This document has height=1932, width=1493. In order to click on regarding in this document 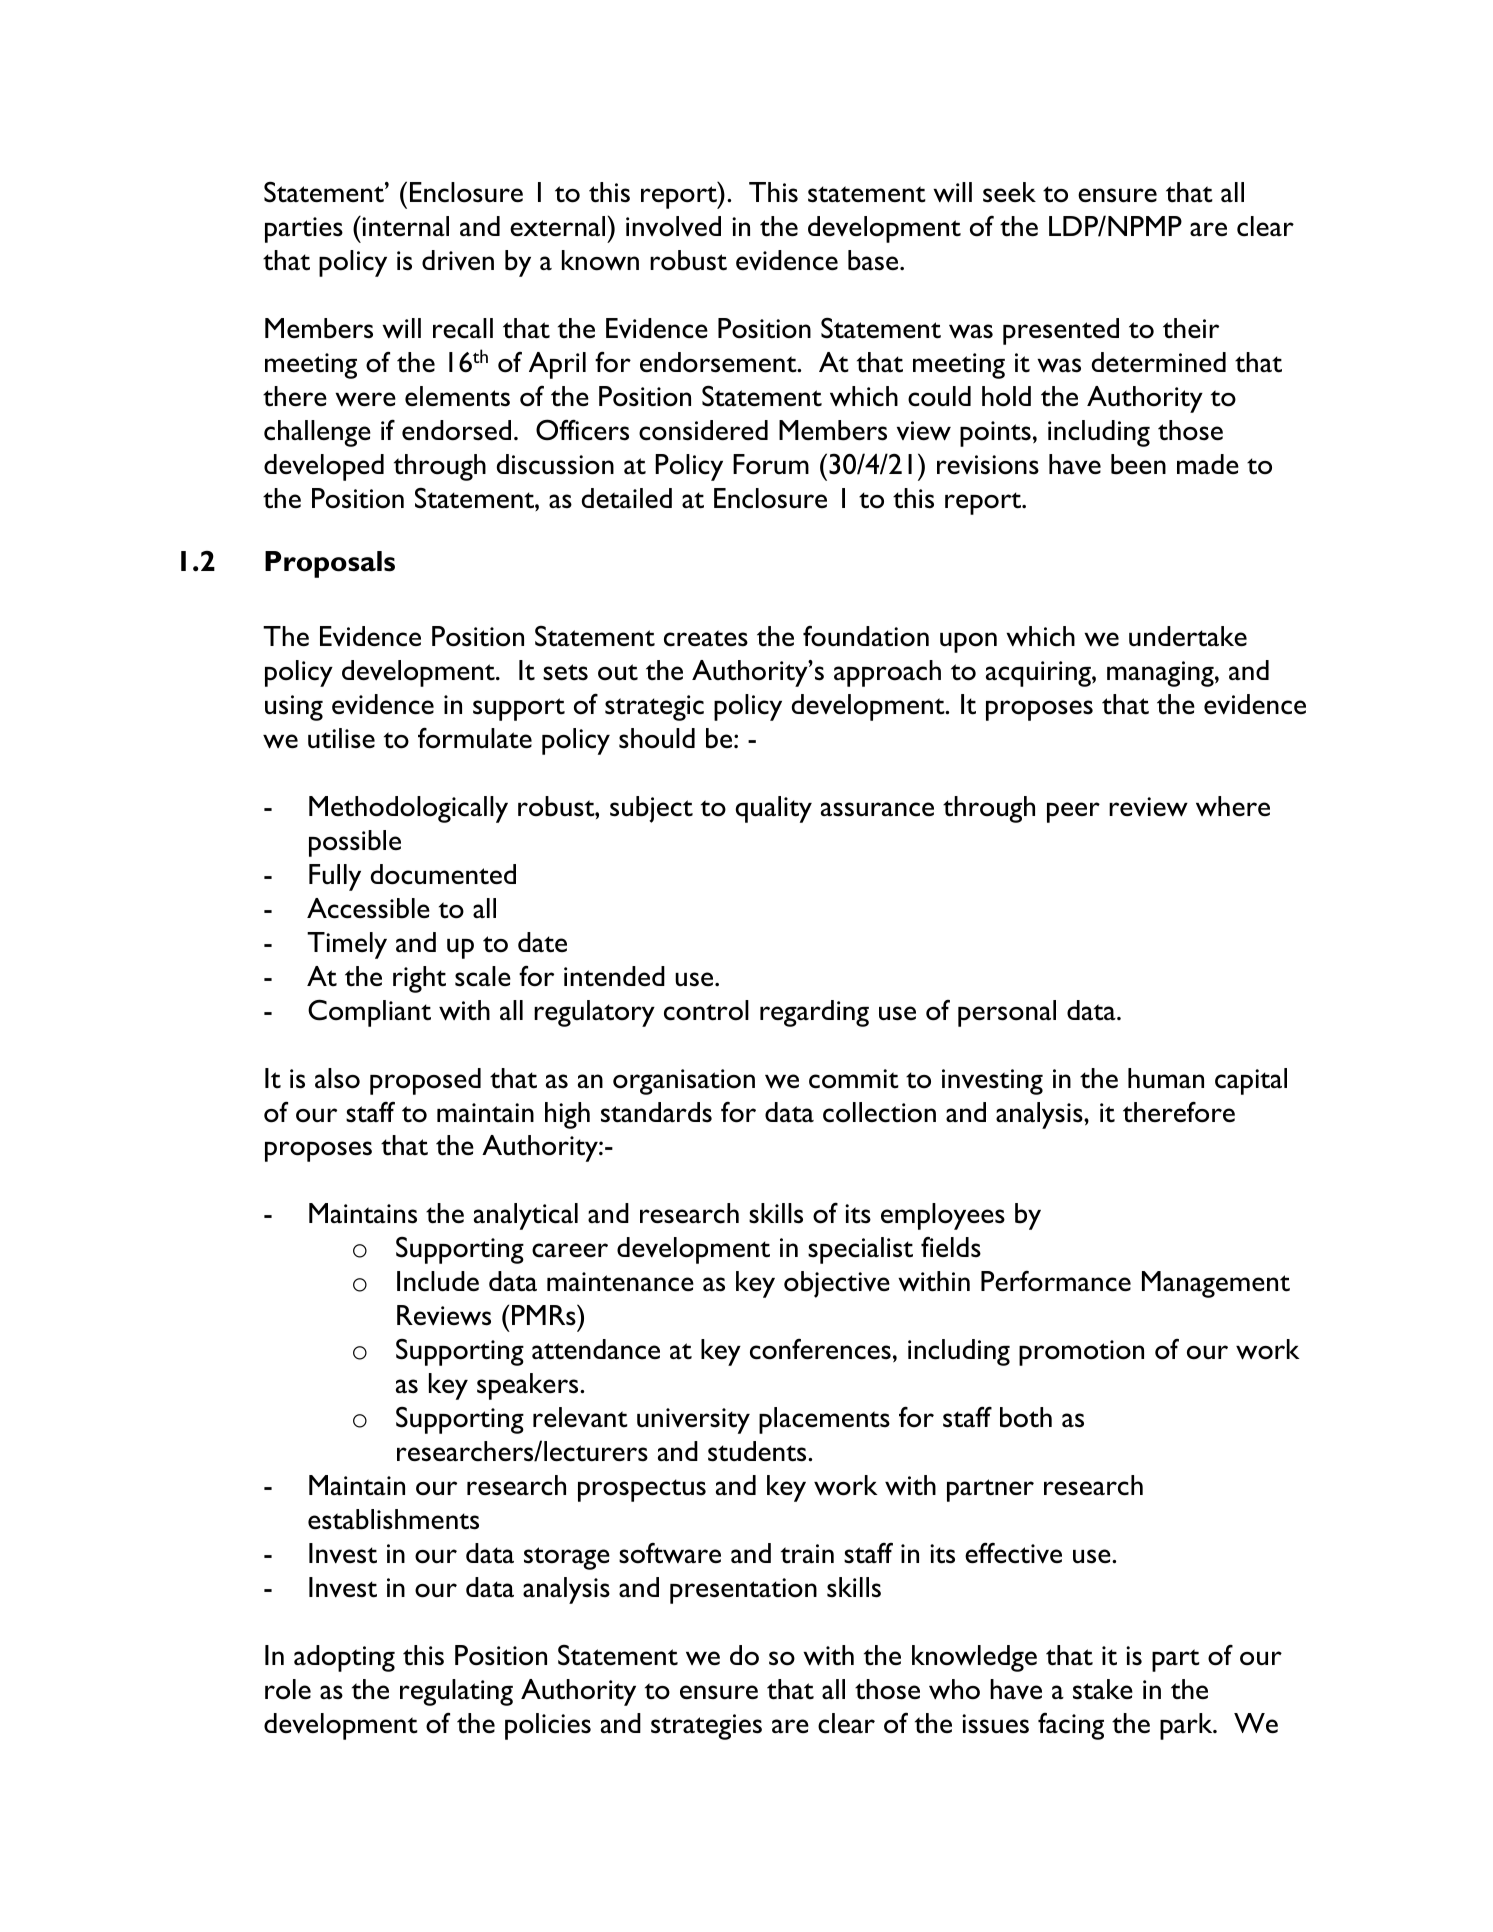, I will do `click(814, 1013)`.
